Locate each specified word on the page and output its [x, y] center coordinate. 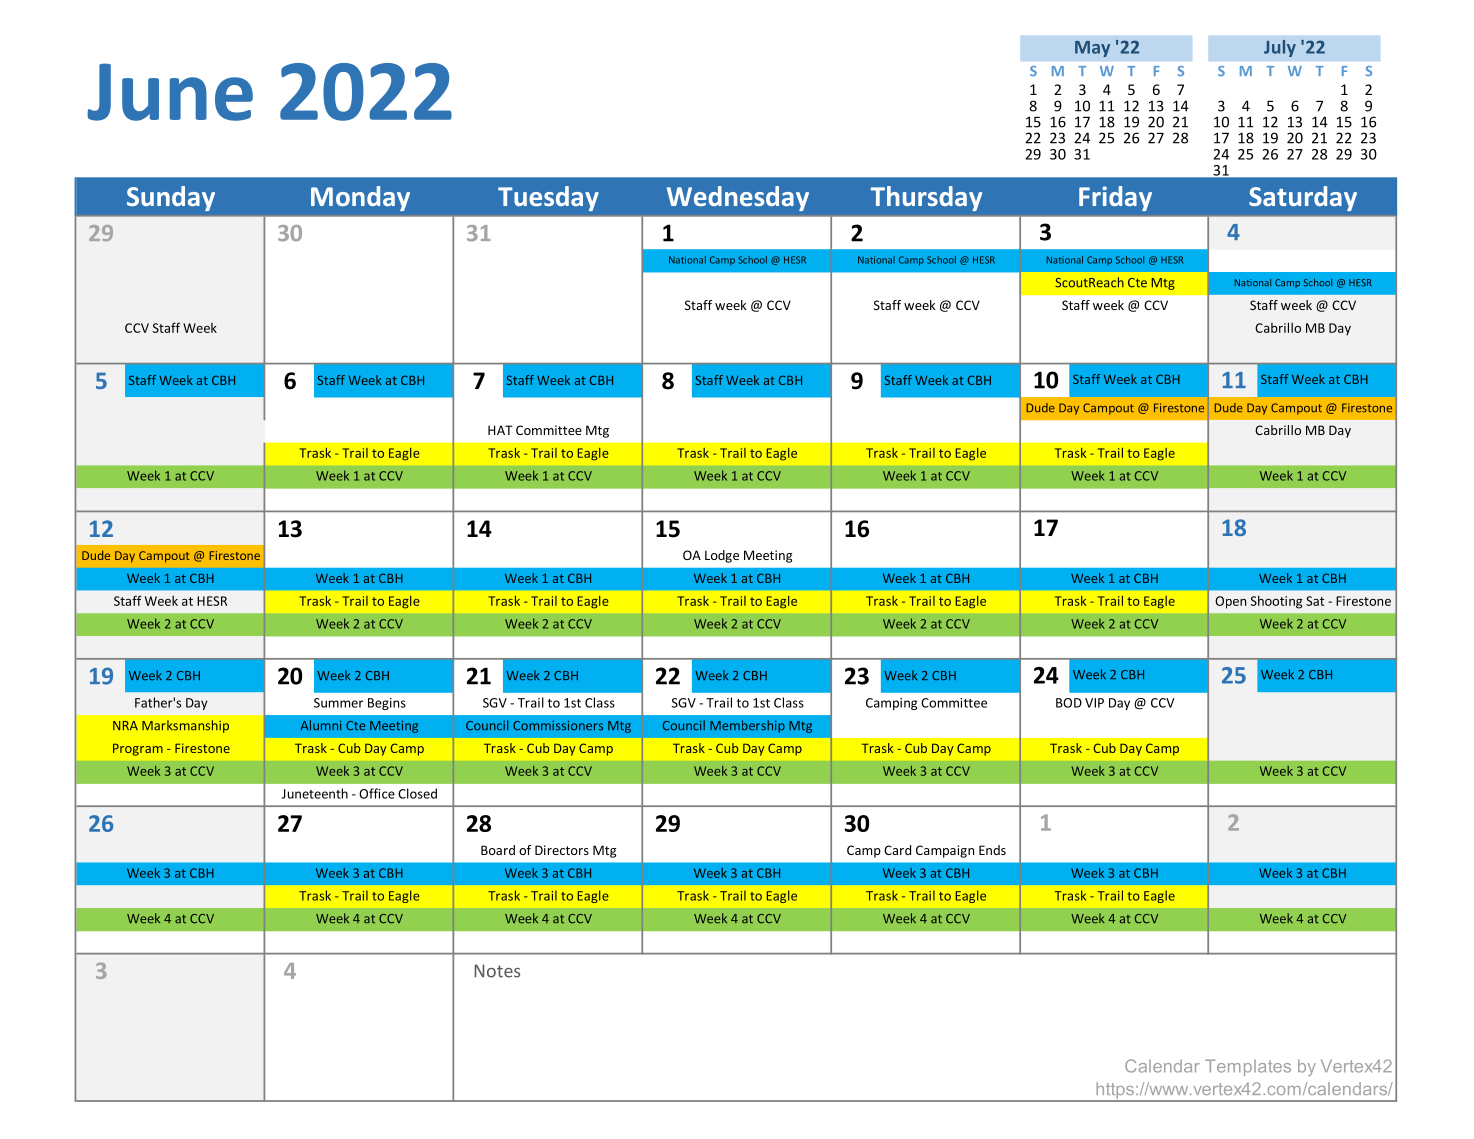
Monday [360, 198]
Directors [562, 850]
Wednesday [738, 198]
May [1092, 49]
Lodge [722, 556]
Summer [338, 703]
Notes [497, 971]
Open [1230, 602]
